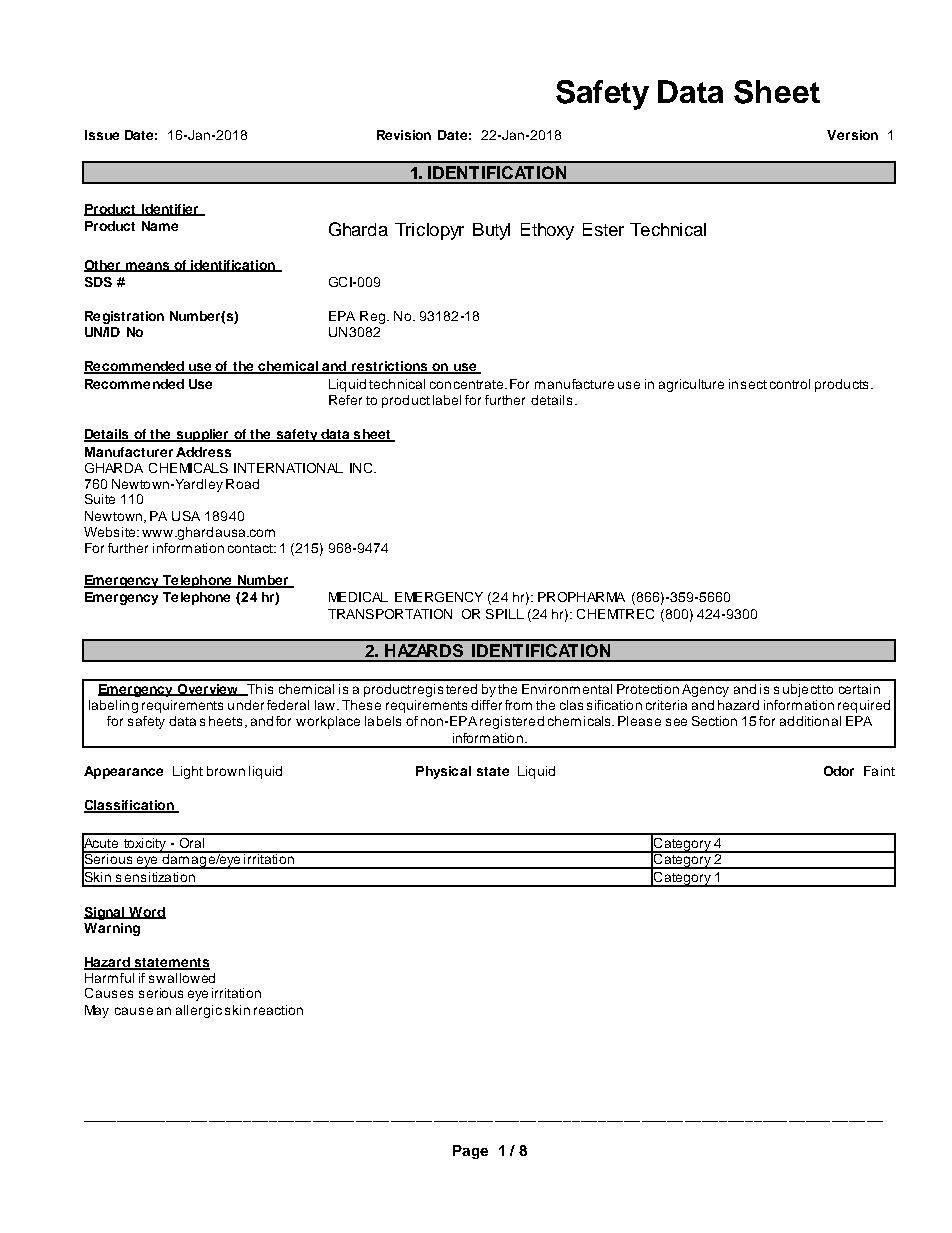 The image size is (952, 1233). Describe the element at coordinates (470, 1152) in the screenshot. I see `Page` at that location.
